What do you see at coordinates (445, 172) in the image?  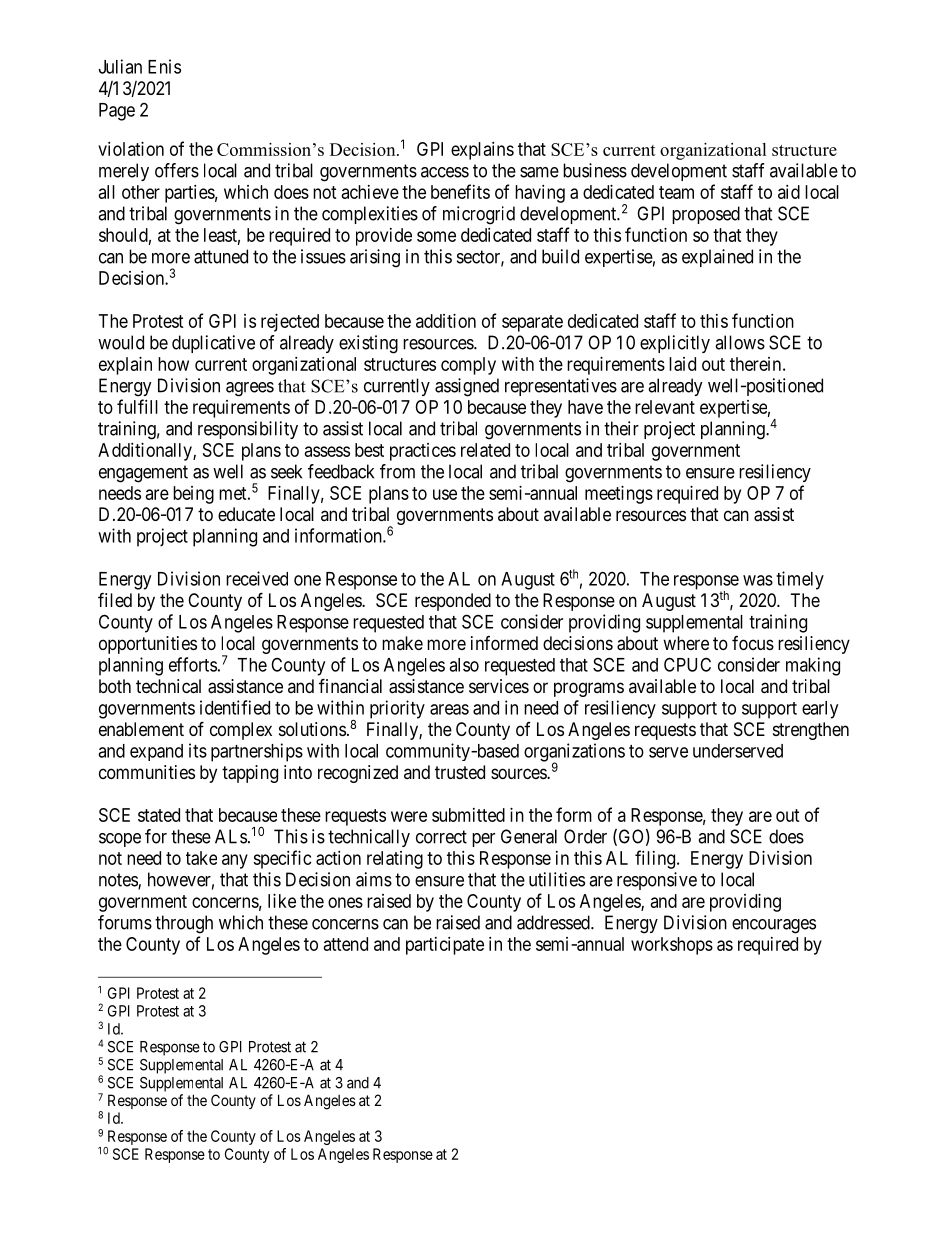 I see `access` at bounding box center [445, 172].
